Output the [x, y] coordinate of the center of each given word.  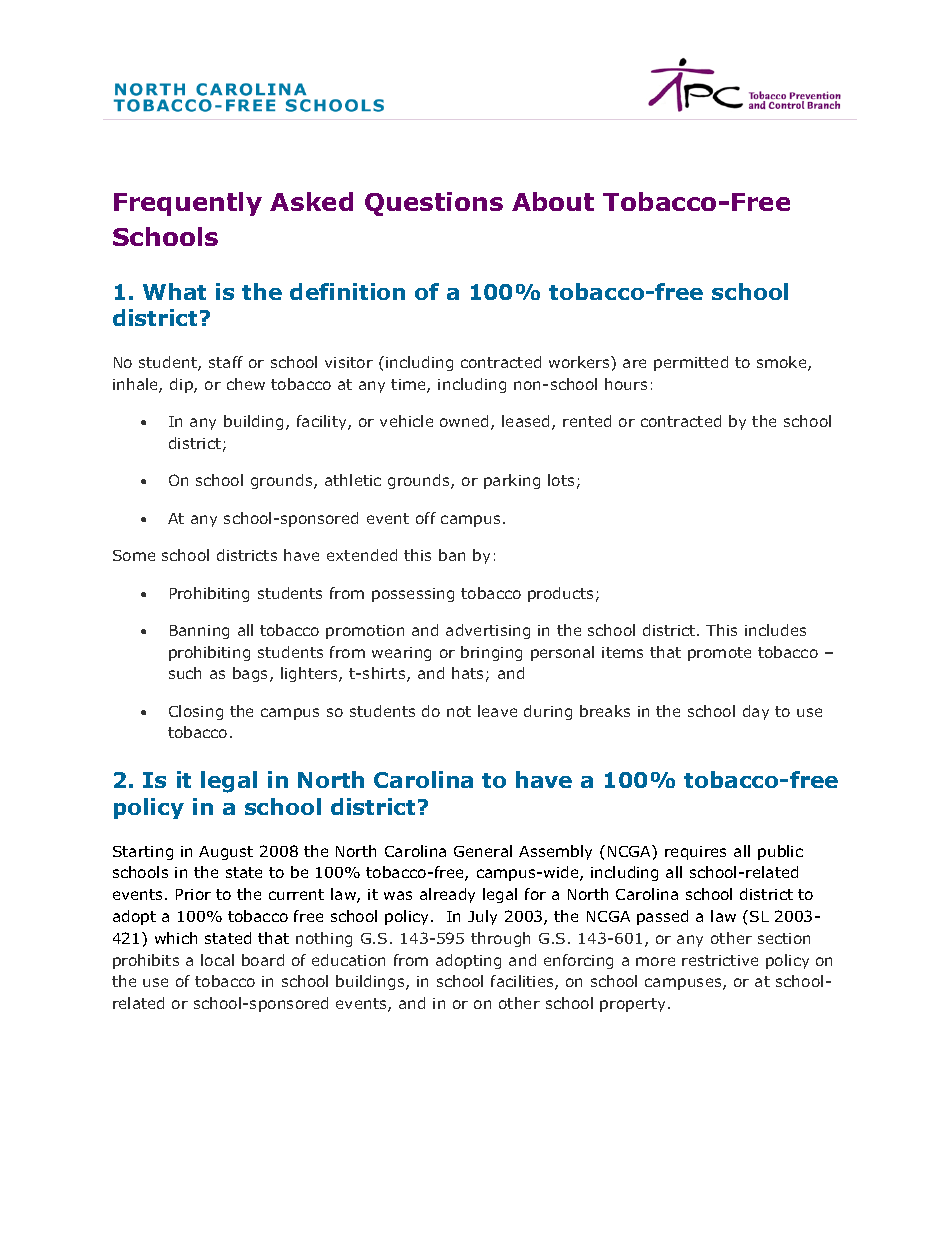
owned [464, 421]
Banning [199, 632]
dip [182, 385]
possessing [413, 595]
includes [775, 630]
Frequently [188, 204]
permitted [691, 363]
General [483, 851]
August [226, 853]
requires [695, 853]
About [553, 201]
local [217, 960]
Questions [434, 204]
